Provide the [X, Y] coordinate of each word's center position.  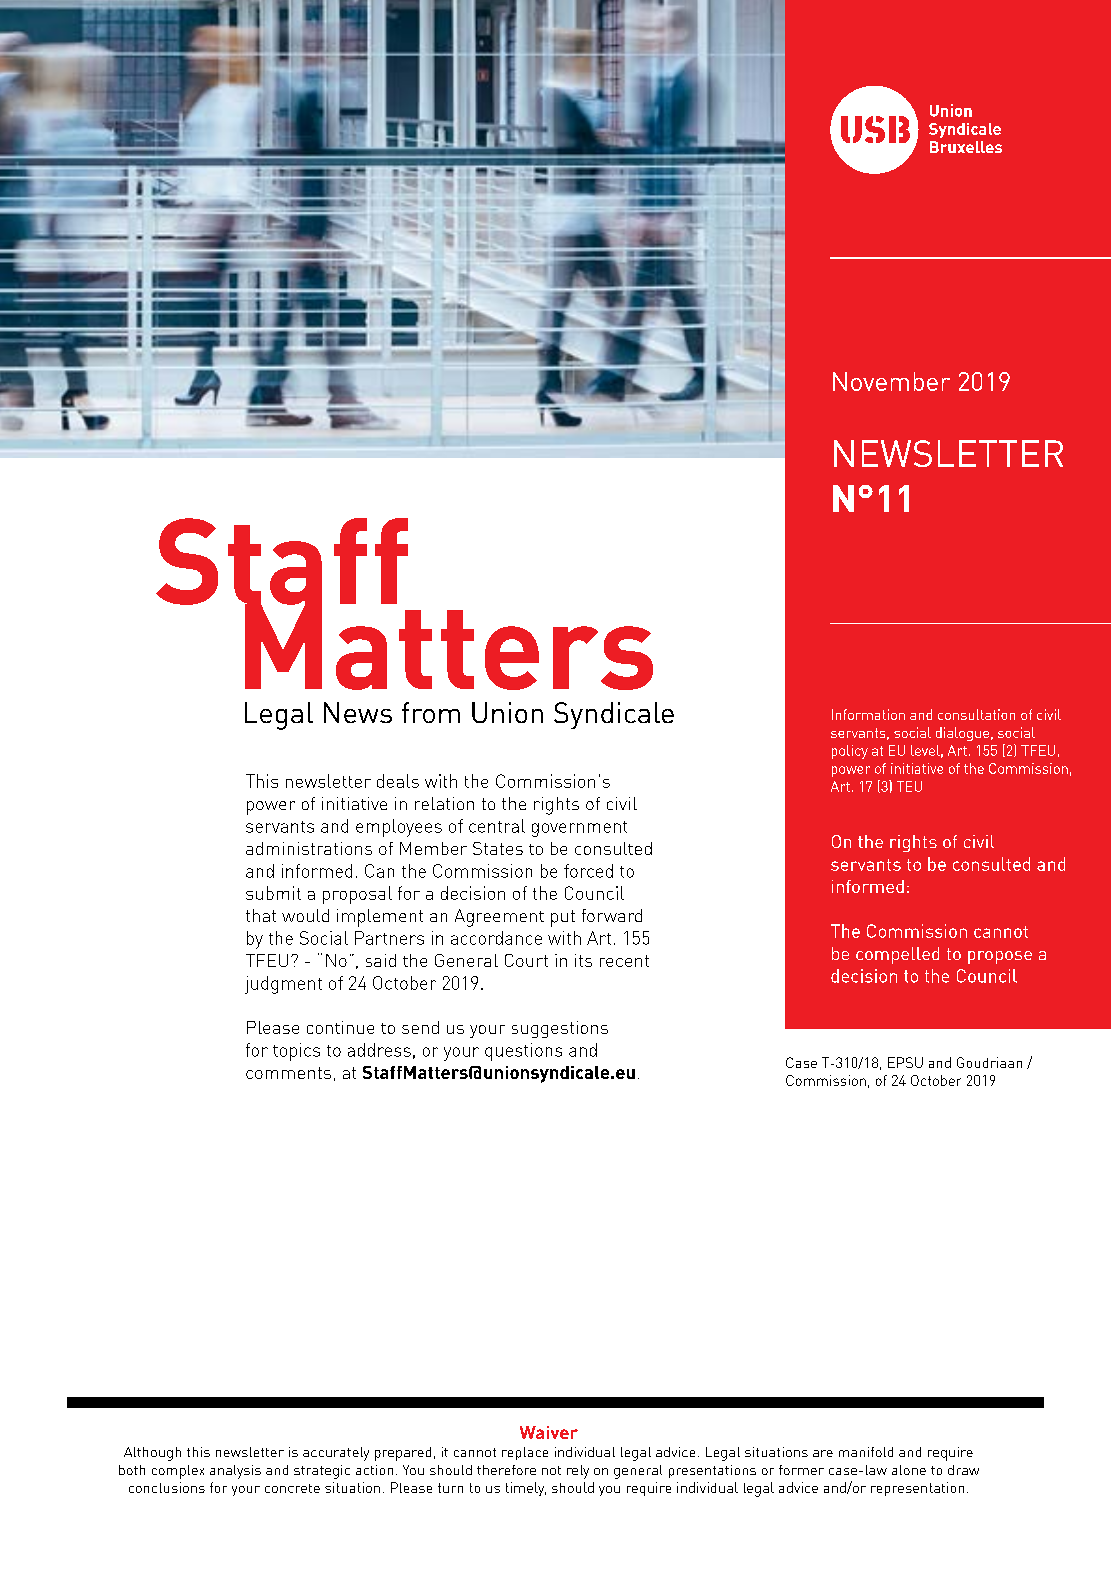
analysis [235, 1472]
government [579, 829]
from [431, 712]
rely [578, 1472]
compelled [897, 955]
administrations [309, 848]
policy [850, 752]
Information [868, 714]
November [891, 381]
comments [288, 1073]
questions [523, 1052]
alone [909, 1470]
